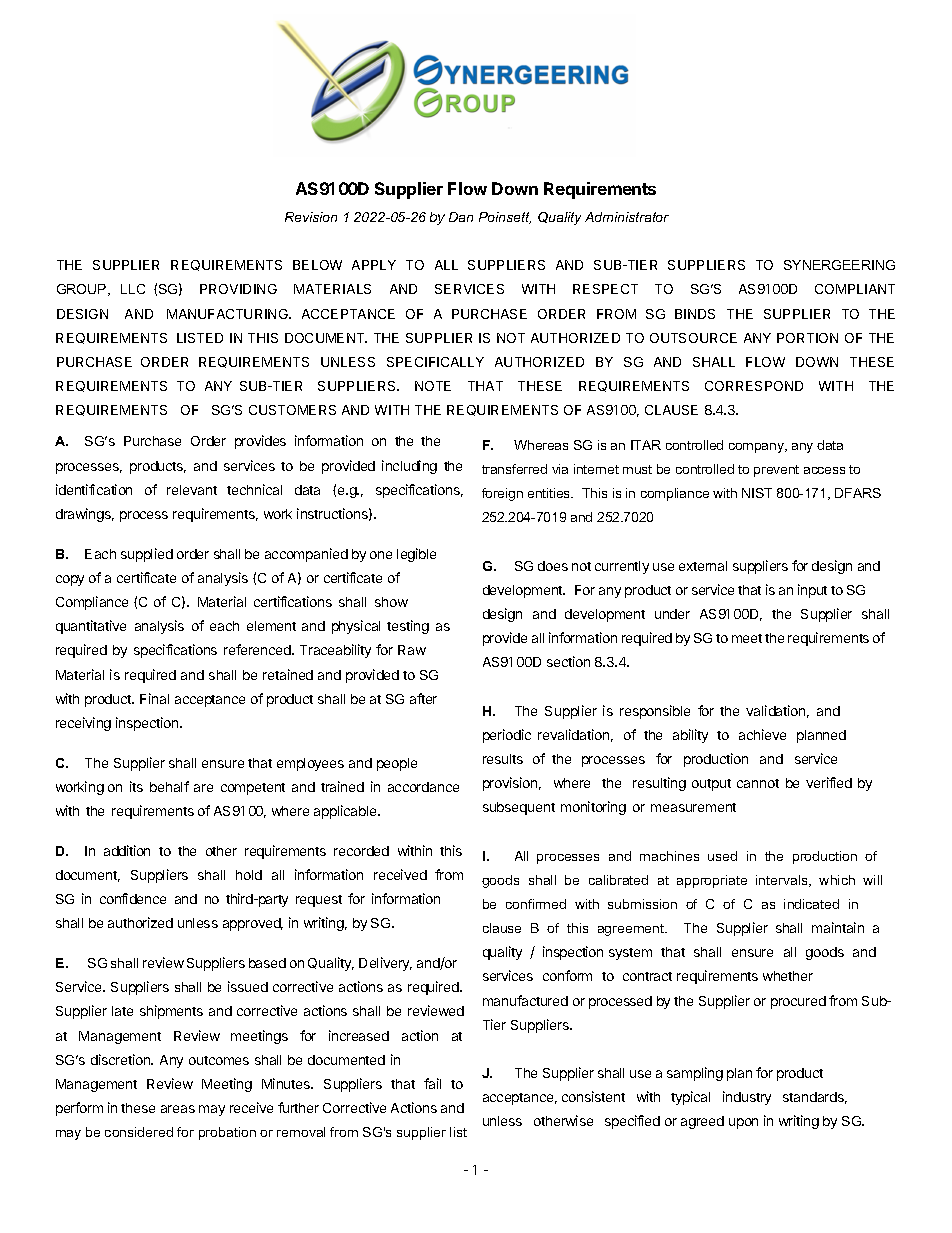 Image resolution: width=952 pixels, height=1233 pixels. I want to click on COMPLIANT, so click(855, 289).
